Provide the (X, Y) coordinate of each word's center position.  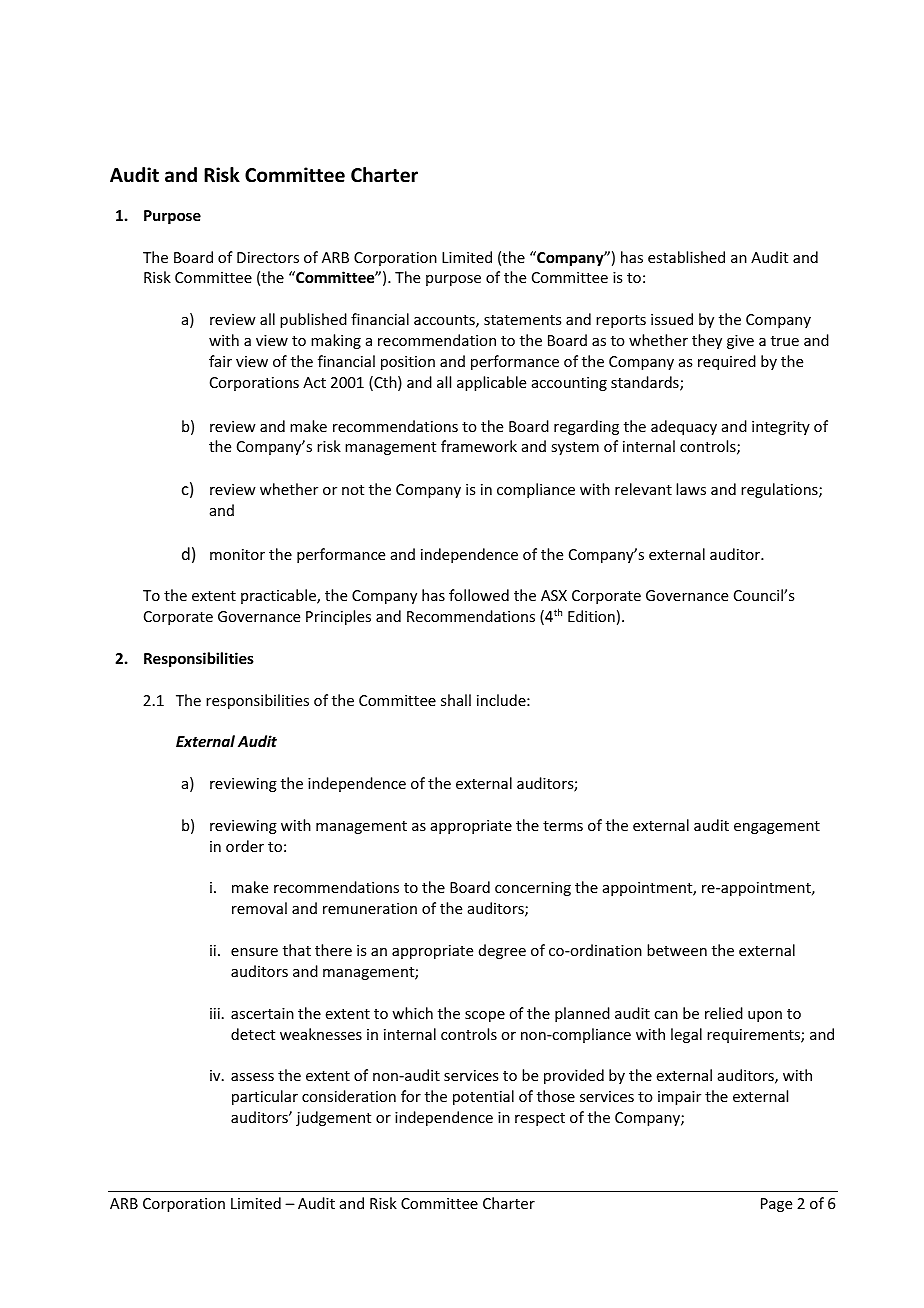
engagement (777, 827)
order (245, 846)
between (677, 950)
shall (456, 700)
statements (522, 320)
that (297, 950)
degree (502, 951)
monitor (237, 554)
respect (540, 1119)
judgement (333, 1118)
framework (479, 446)
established (686, 257)
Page (776, 1205)
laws (691, 489)
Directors (268, 257)
